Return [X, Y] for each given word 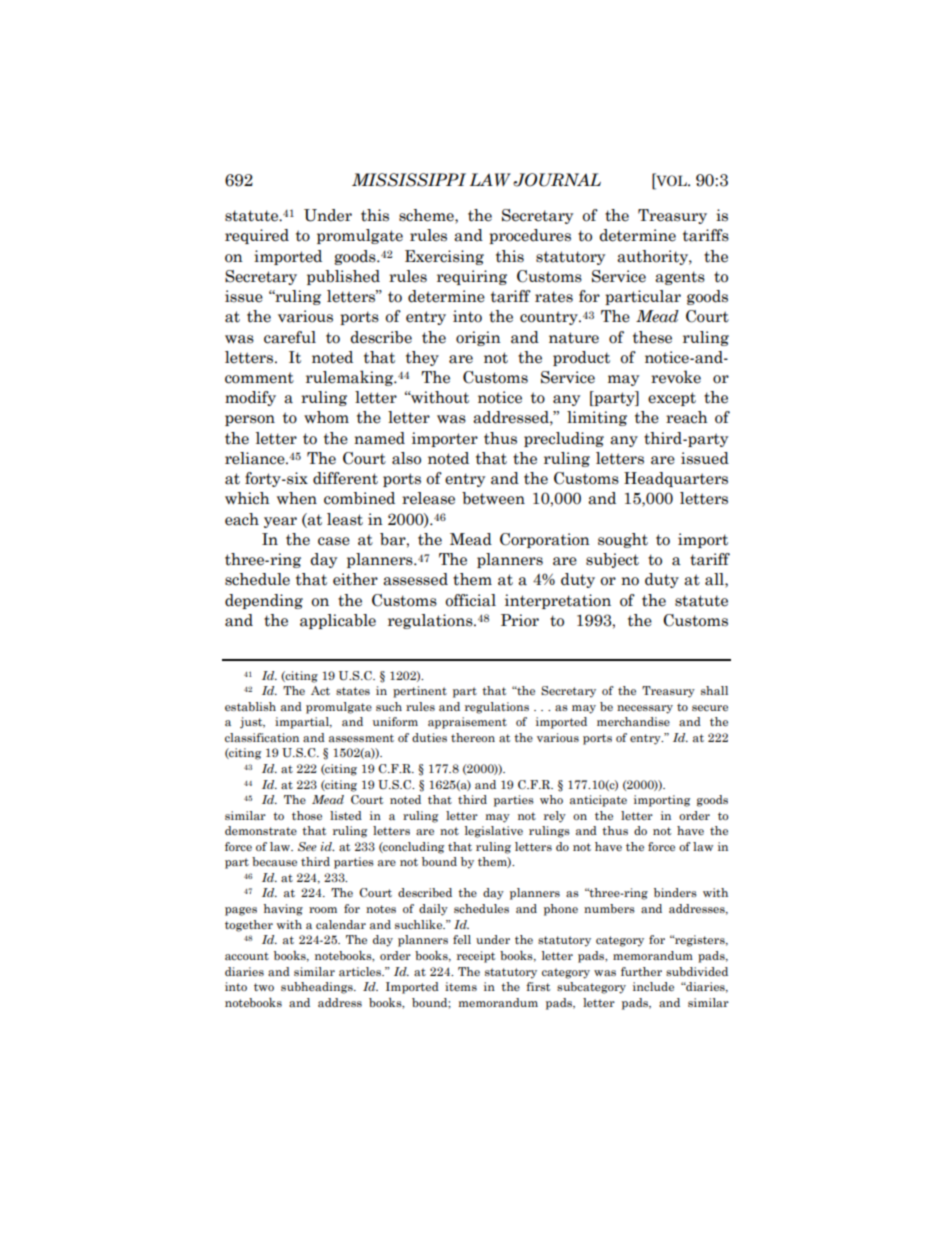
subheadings [318, 988]
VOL [671, 180]
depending [264, 601]
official [470, 600]
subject [612, 560]
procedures [530, 236]
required [257, 236]
